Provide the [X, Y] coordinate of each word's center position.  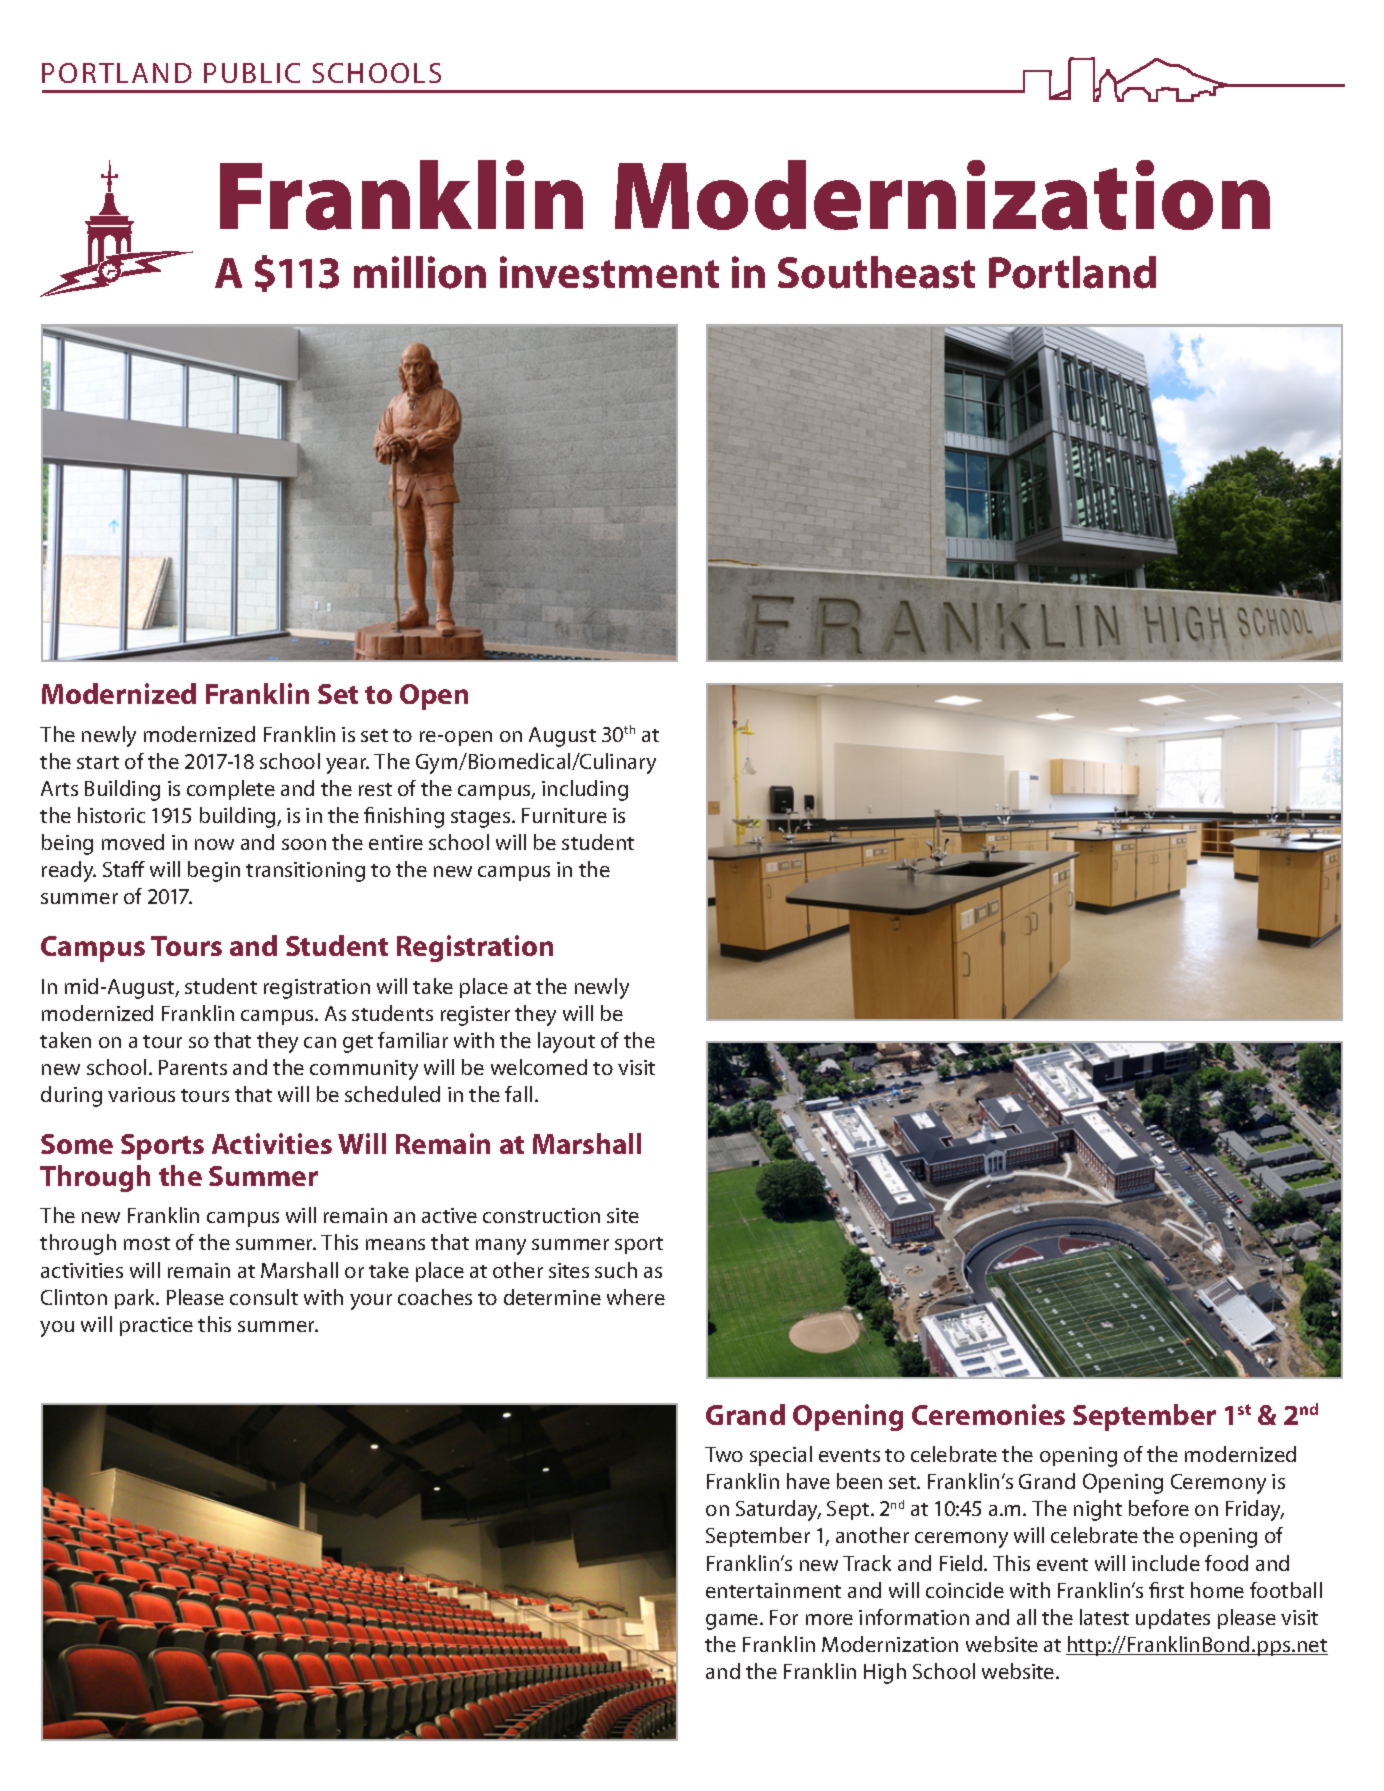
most [147, 1243]
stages [482, 819]
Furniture [564, 815]
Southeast [876, 272]
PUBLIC [252, 73]
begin [214, 871]
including [585, 790]
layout [566, 1042]
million [420, 272]
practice [156, 1326]
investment [609, 272]
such [616, 1270]
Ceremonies [988, 1414]
